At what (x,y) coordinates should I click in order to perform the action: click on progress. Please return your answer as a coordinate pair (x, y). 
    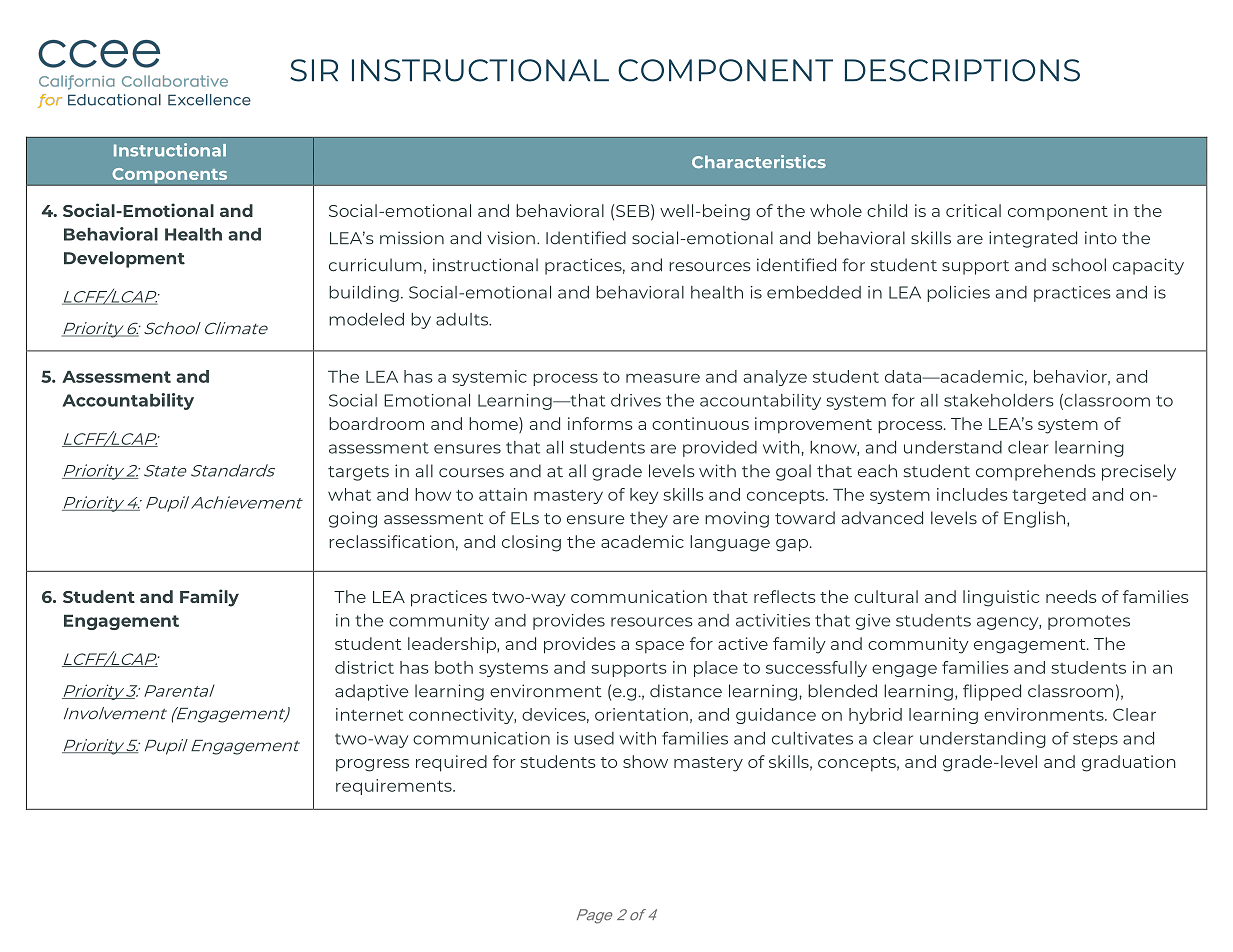
    Looking at the image, I should click on (372, 765).
